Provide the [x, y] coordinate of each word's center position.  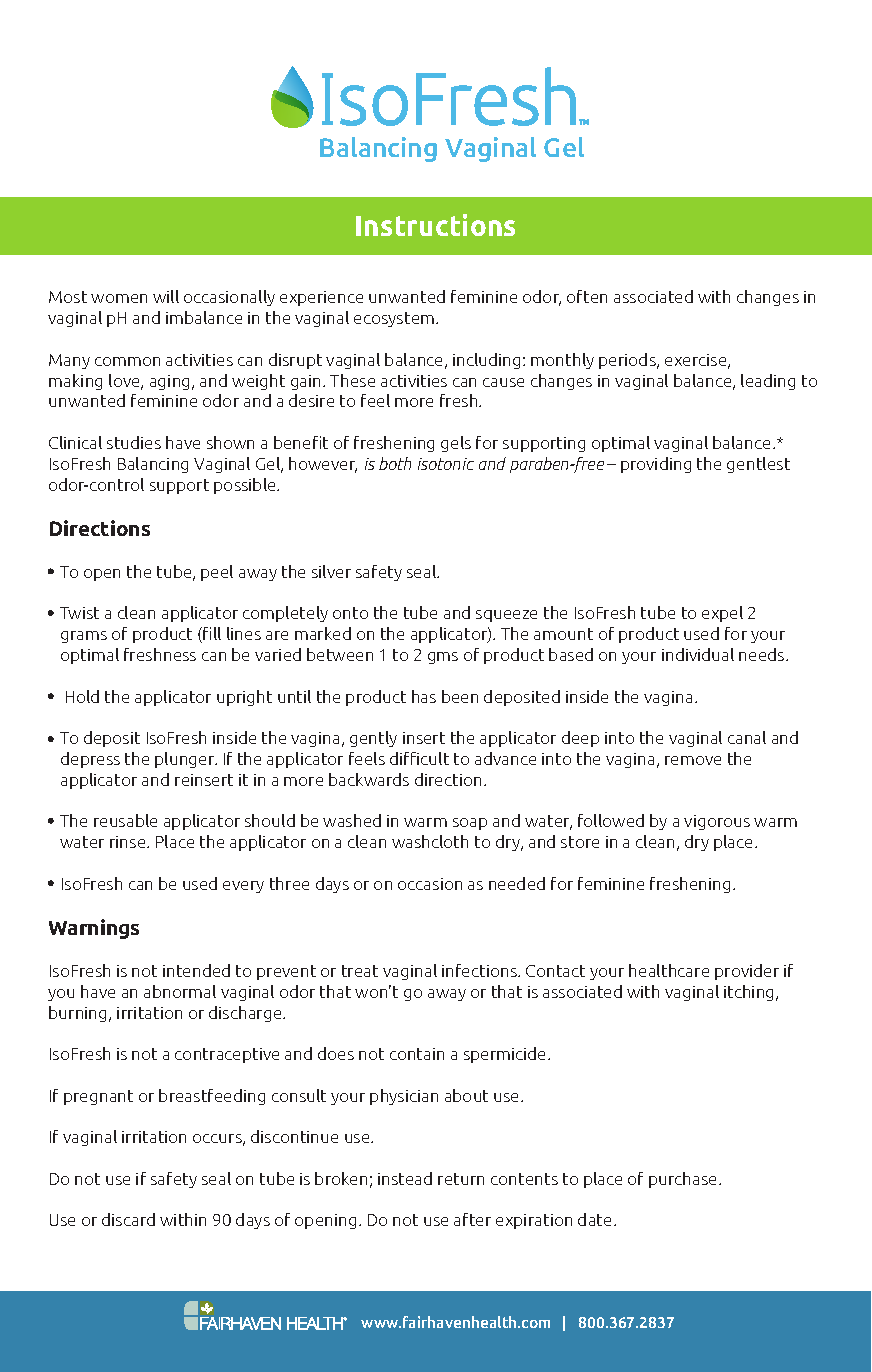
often [587, 296]
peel [217, 573]
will [166, 296]
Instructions [435, 225]
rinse [129, 842]
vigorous [717, 822]
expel [722, 614]
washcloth [430, 841]
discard [128, 1219]
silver [331, 571]
